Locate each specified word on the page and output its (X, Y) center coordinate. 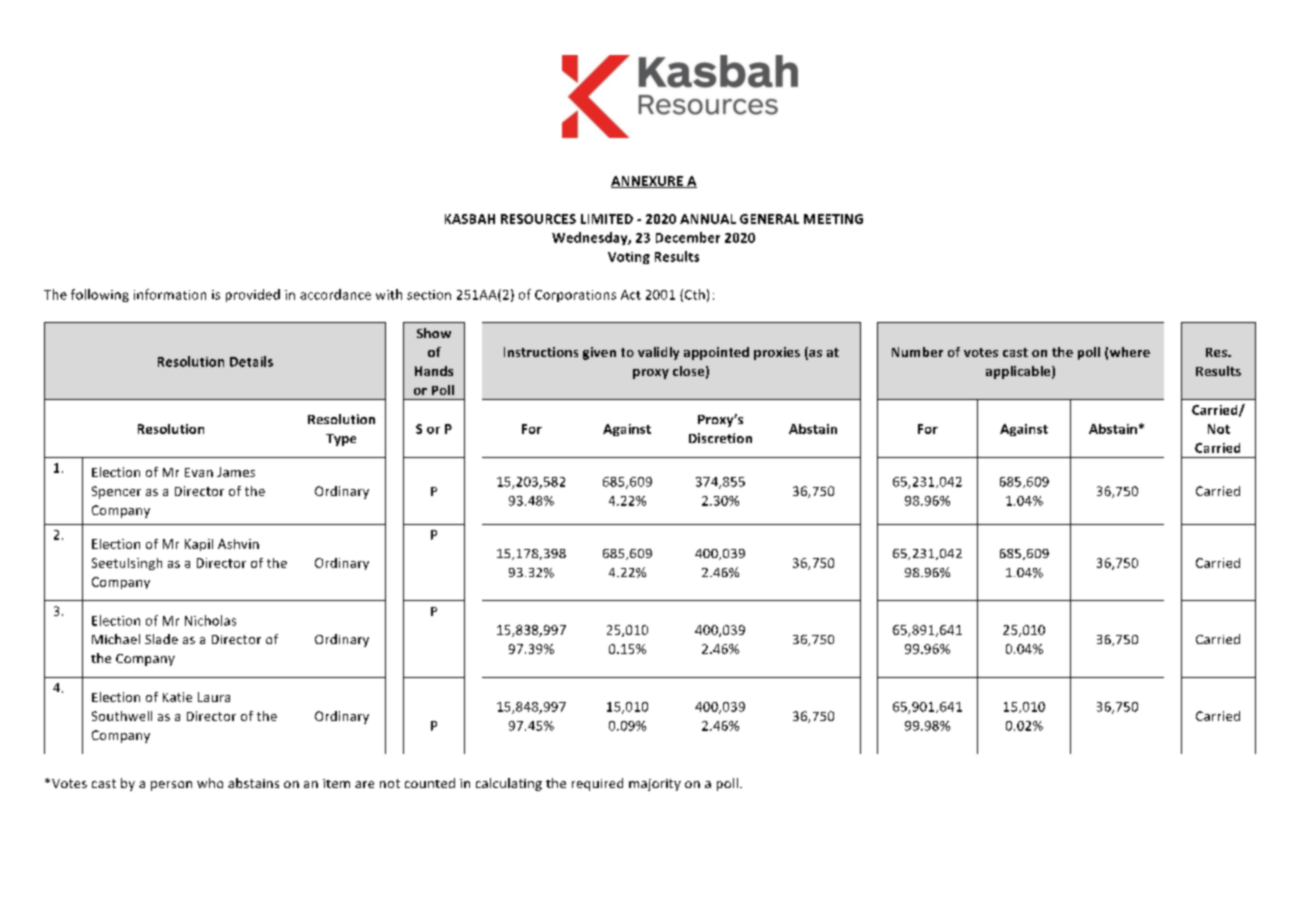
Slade (161, 639)
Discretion (720, 438)
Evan (199, 472)
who (210, 783)
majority (655, 785)
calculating (509, 784)
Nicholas (210, 620)
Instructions (541, 352)
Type (341, 440)
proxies (777, 353)
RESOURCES (538, 219)
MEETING (833, 219)
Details (251, 361)
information (170, 294)
